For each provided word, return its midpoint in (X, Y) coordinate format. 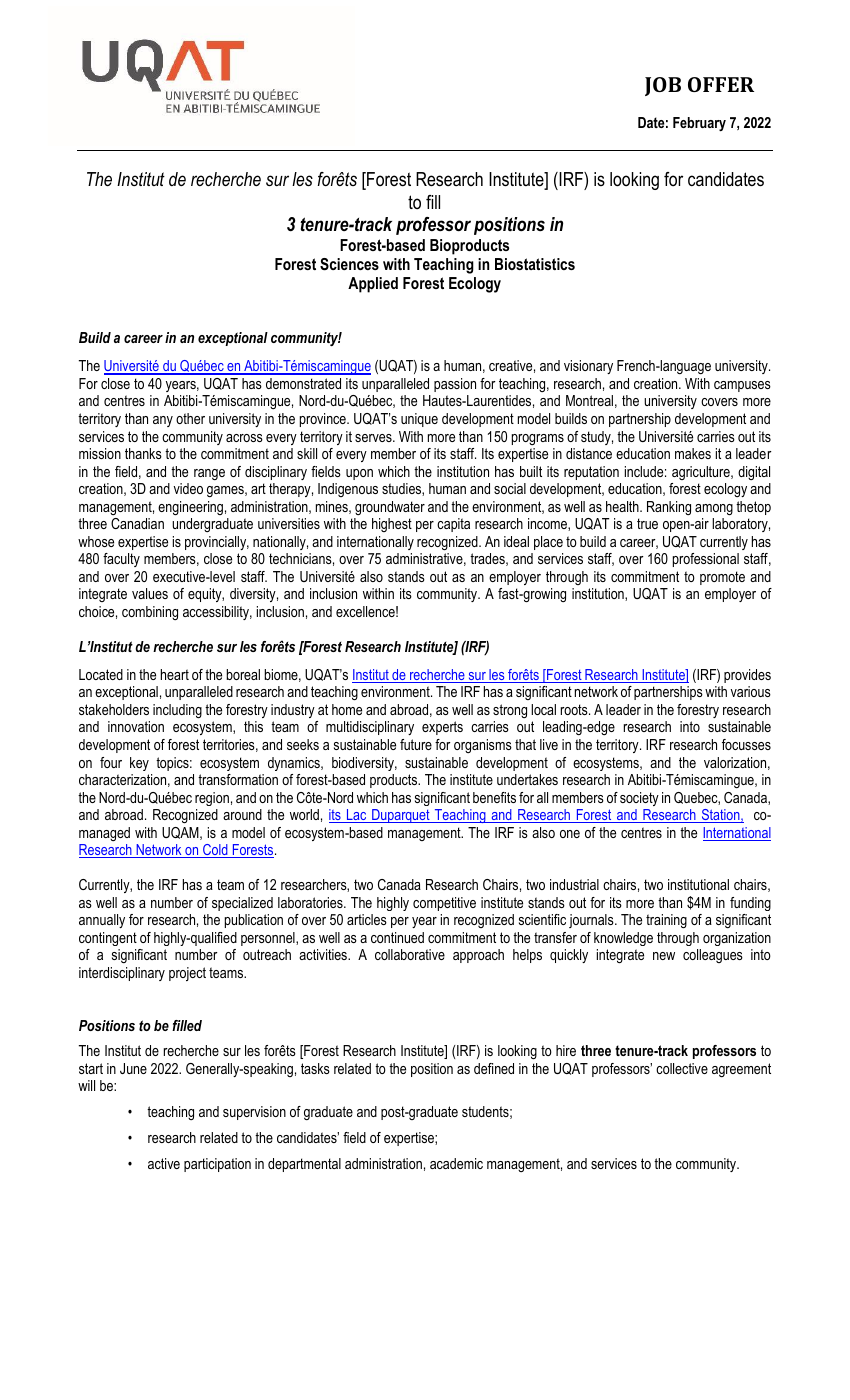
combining (150, 613)
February (699, 124)
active (164, 1163)
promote (722, 578)
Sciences (349, 264)
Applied (373, 285)
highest (392, 525)
